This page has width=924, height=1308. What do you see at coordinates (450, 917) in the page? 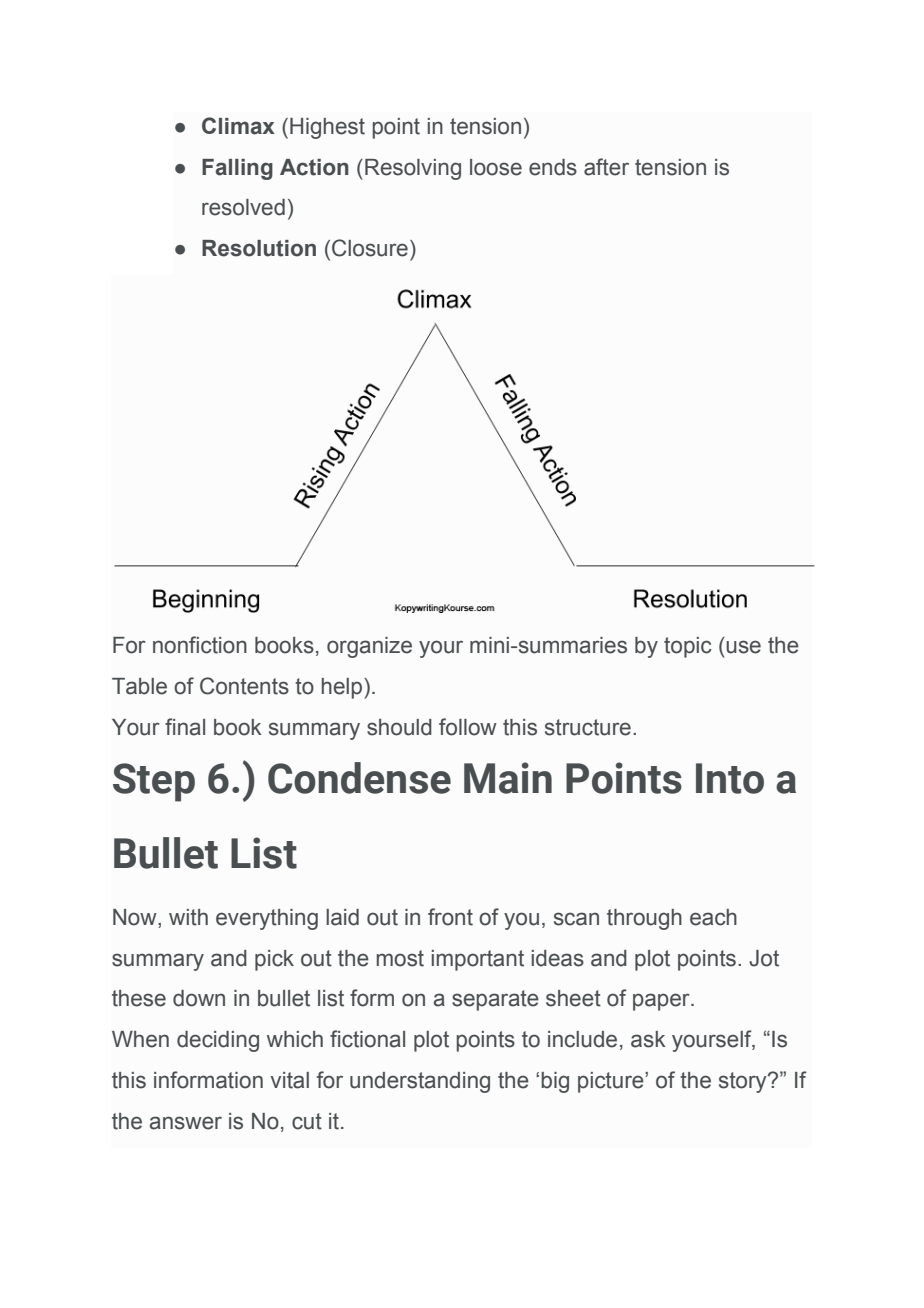
I see `front` at bounding box center [450, 917].
